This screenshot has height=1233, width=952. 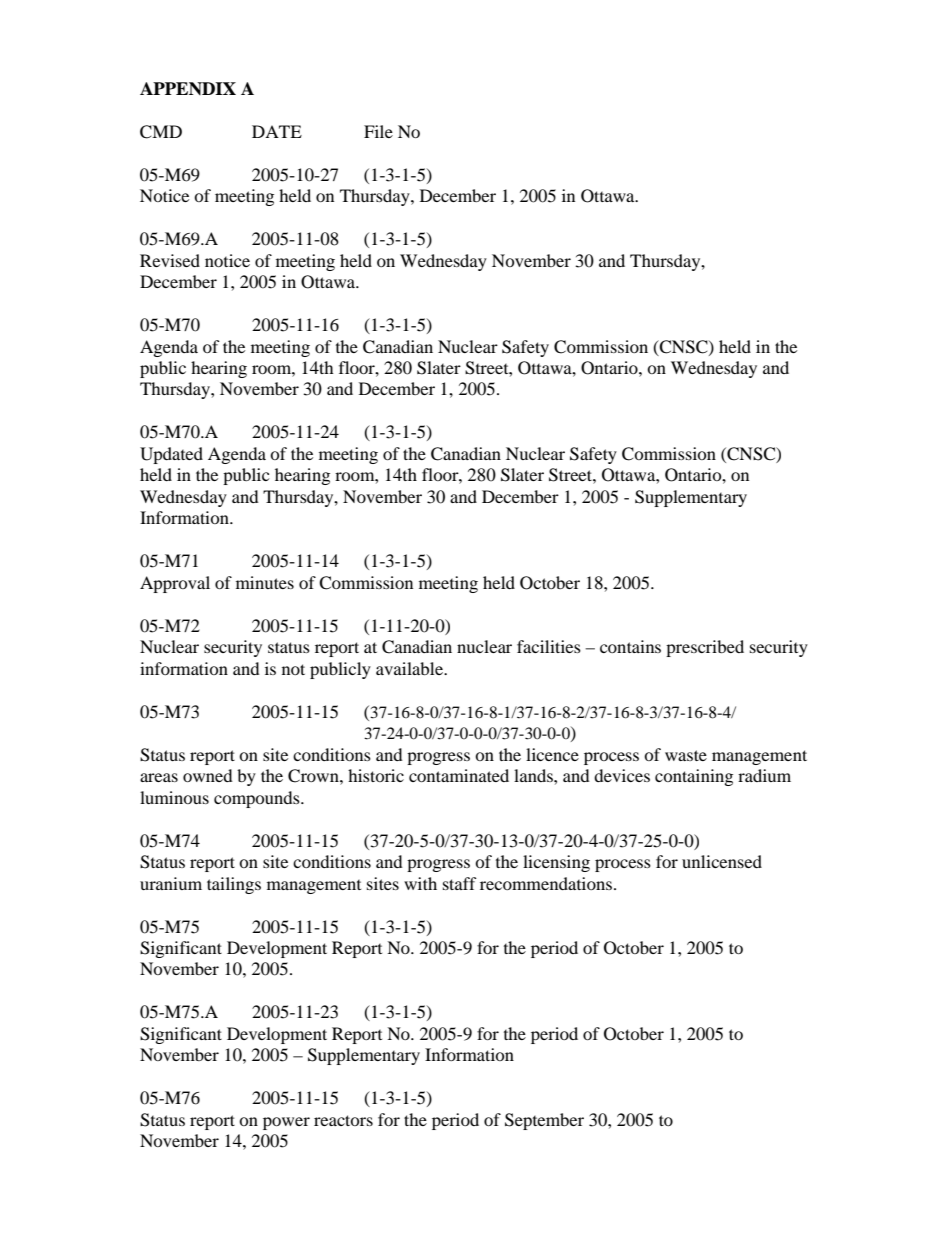 I want to click on tailings, so click(x=234, y=885).
